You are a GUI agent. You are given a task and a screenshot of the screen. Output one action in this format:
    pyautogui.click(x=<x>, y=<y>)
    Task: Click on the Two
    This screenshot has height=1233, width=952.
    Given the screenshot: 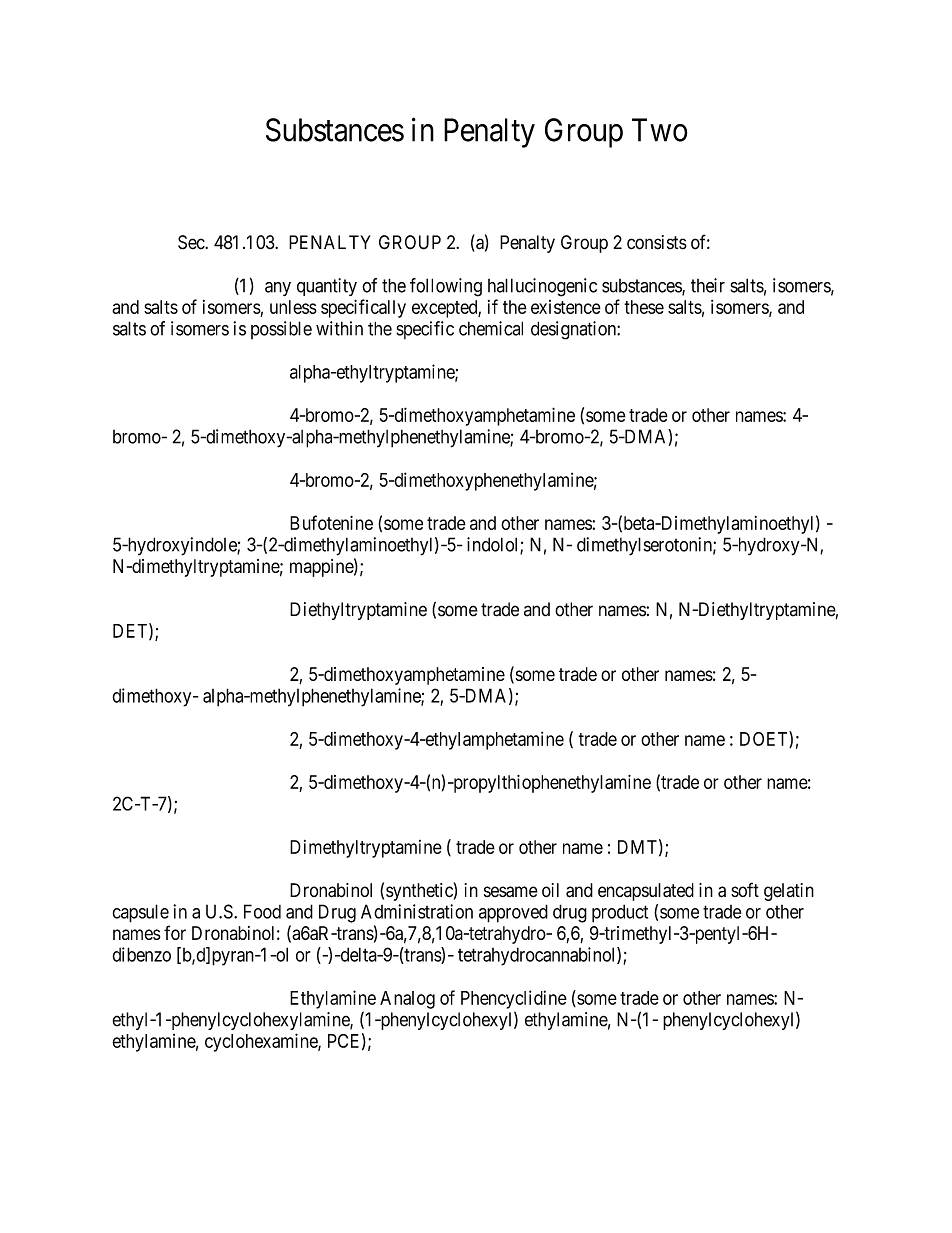 What is the action you would take?
    pyautogui.click(x=660, y=130)
